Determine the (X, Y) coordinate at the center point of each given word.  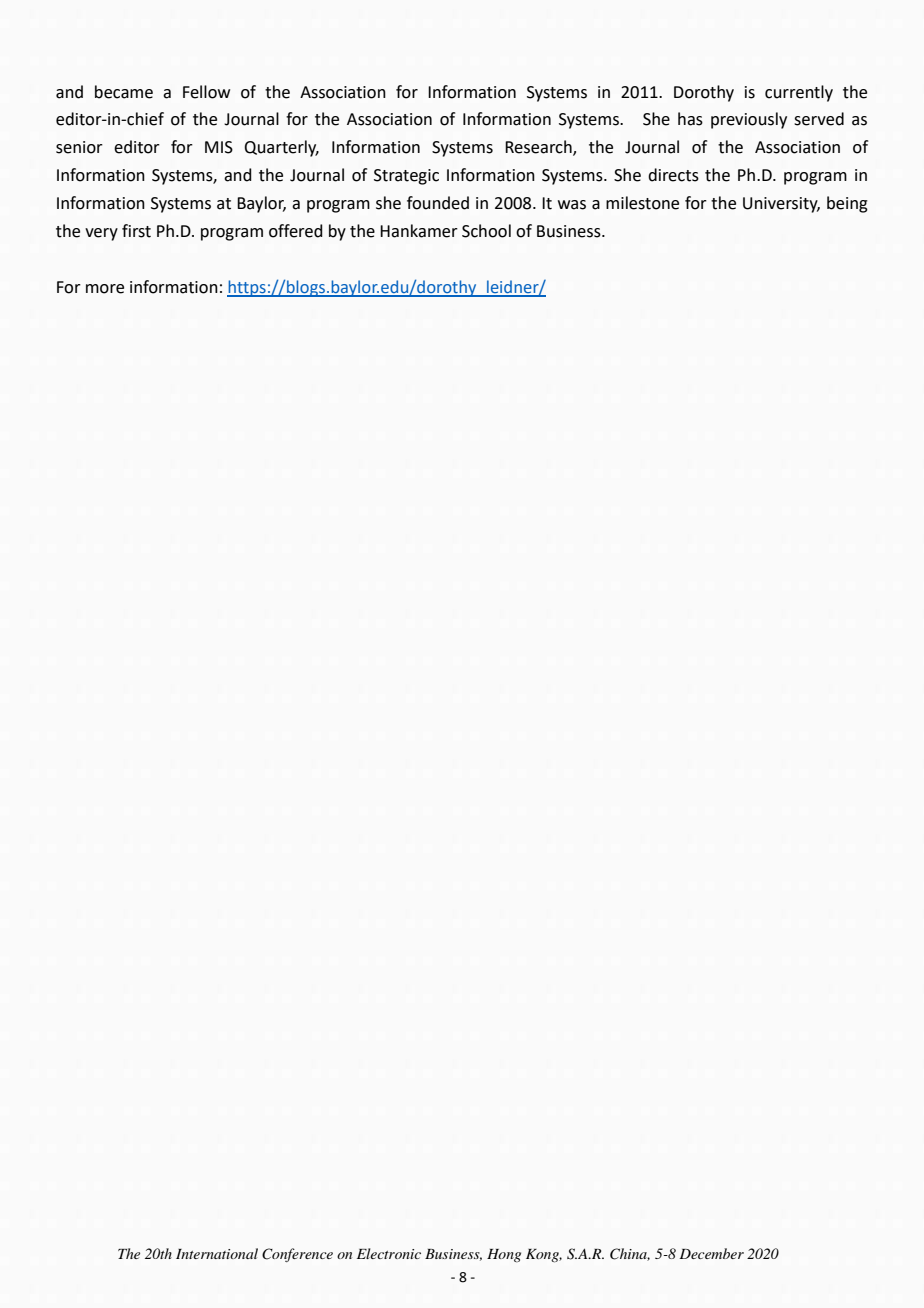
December (711, 1253)
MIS (219, 147)
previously (749, 120)
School (486, 231)
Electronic (389, 1253)
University (781, 205)
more (105, 289)
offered (296, 231)
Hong (504, 1255)
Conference (297, 1255)
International (217, 1253)
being (847, 204)
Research (539, 148)
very (101, 234)
